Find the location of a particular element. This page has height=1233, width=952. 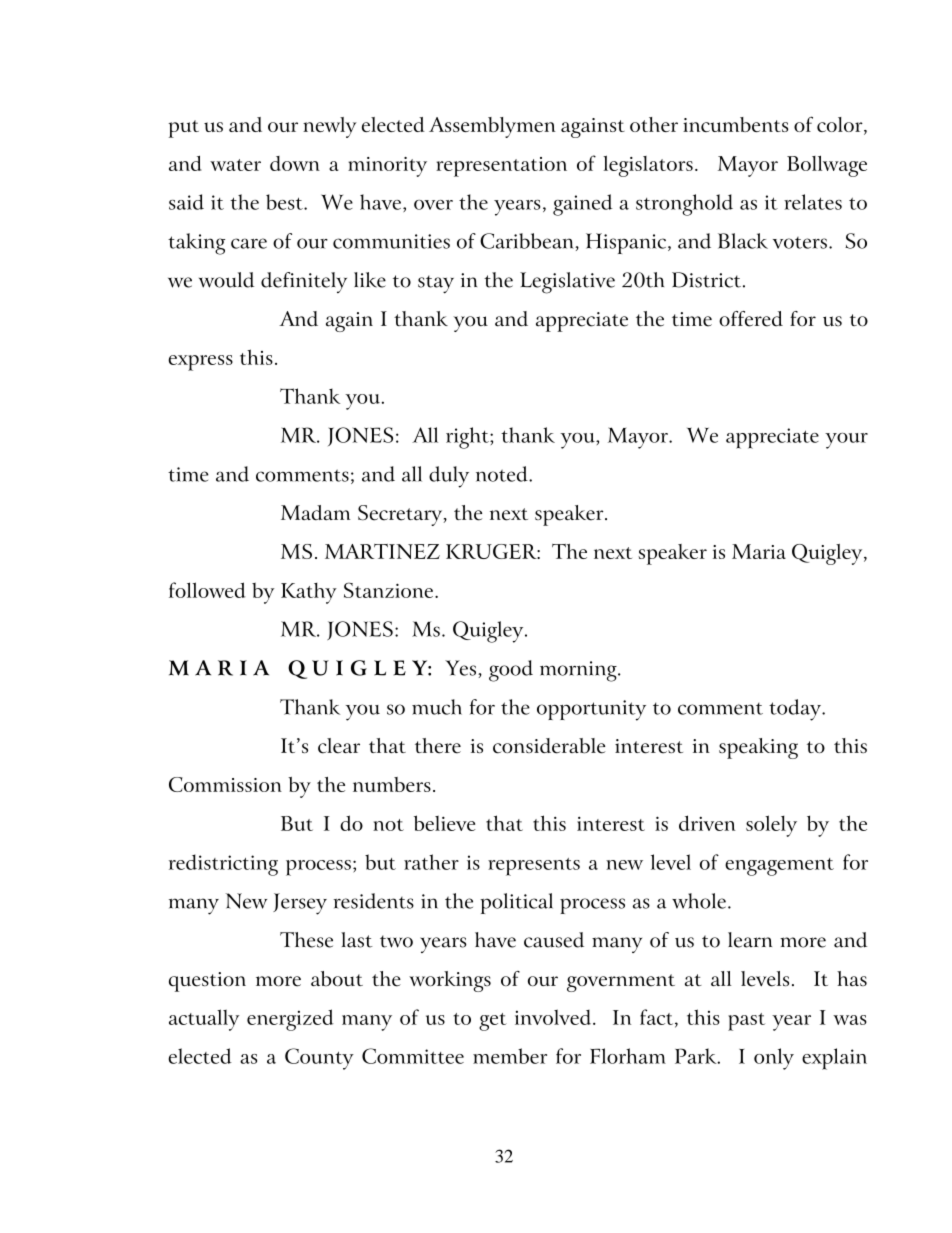

energized is located at coordinates (290, 1020).
